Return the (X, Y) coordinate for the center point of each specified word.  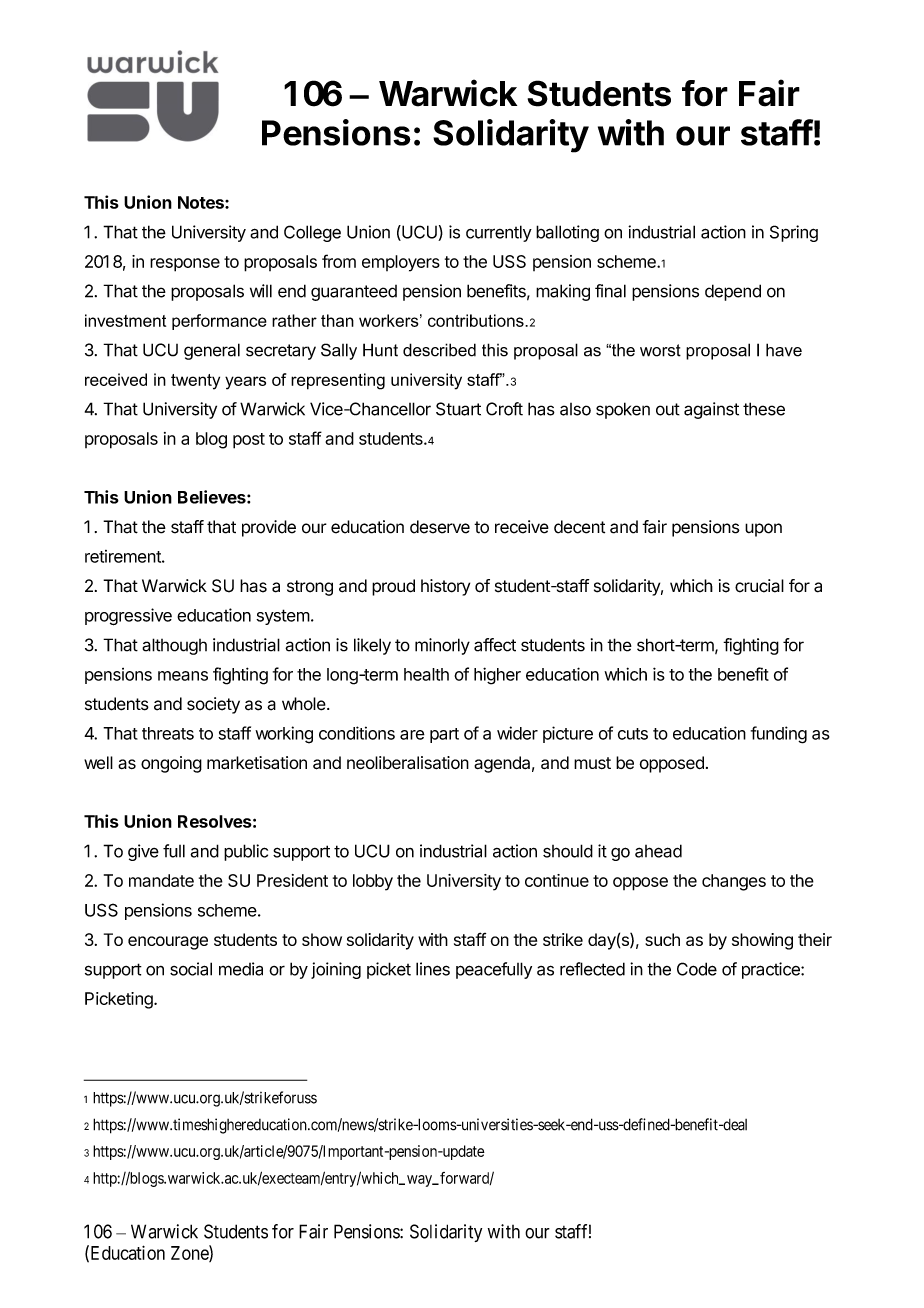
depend (733, 292)
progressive (128, 617)
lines (433, 969)
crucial (759, 586)
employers (401, 263)
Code (697, 969)
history (445, 587)
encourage (168, 943)
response (185, 265)
